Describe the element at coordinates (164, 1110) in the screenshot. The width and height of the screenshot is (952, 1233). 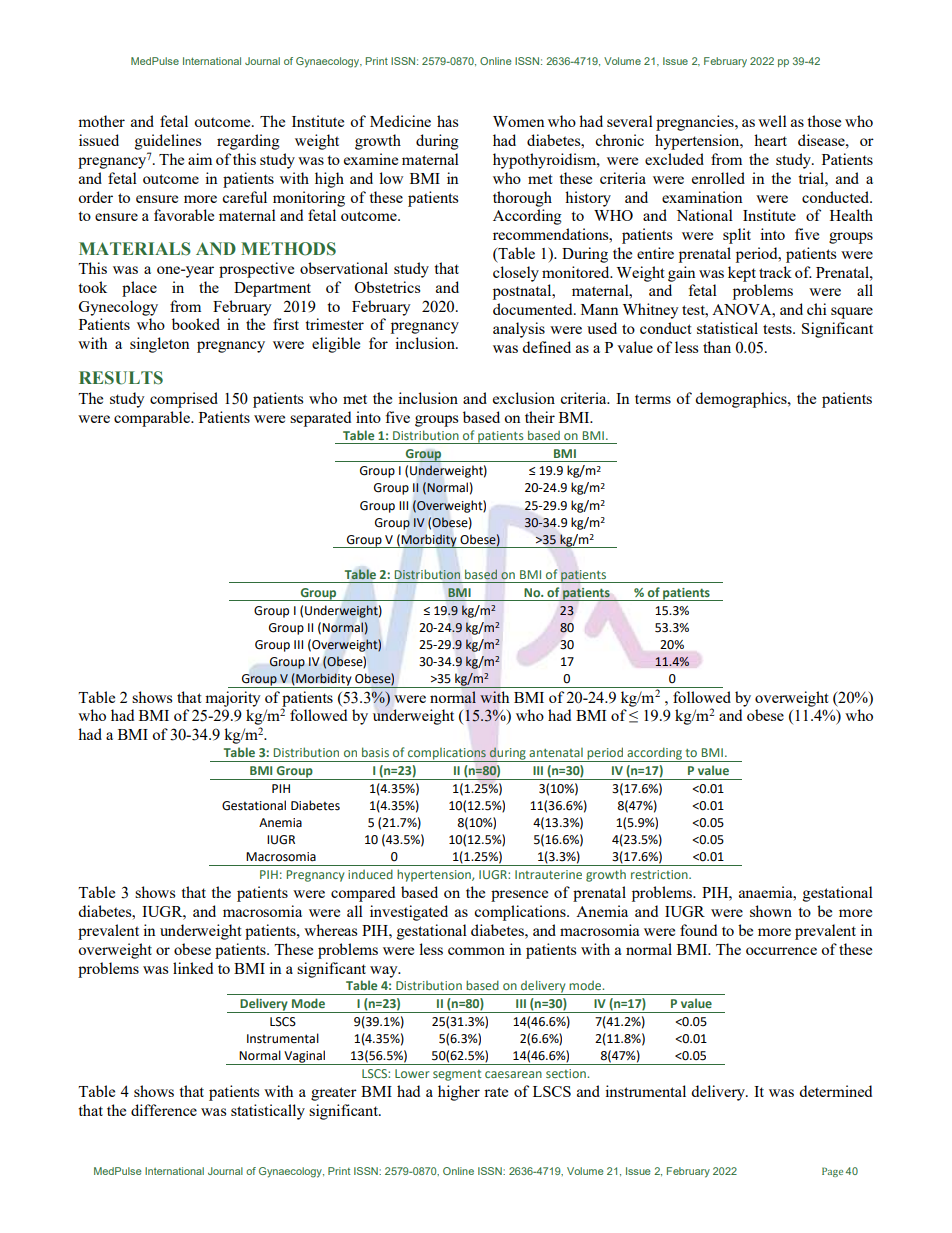
I see `difference` at that location.
